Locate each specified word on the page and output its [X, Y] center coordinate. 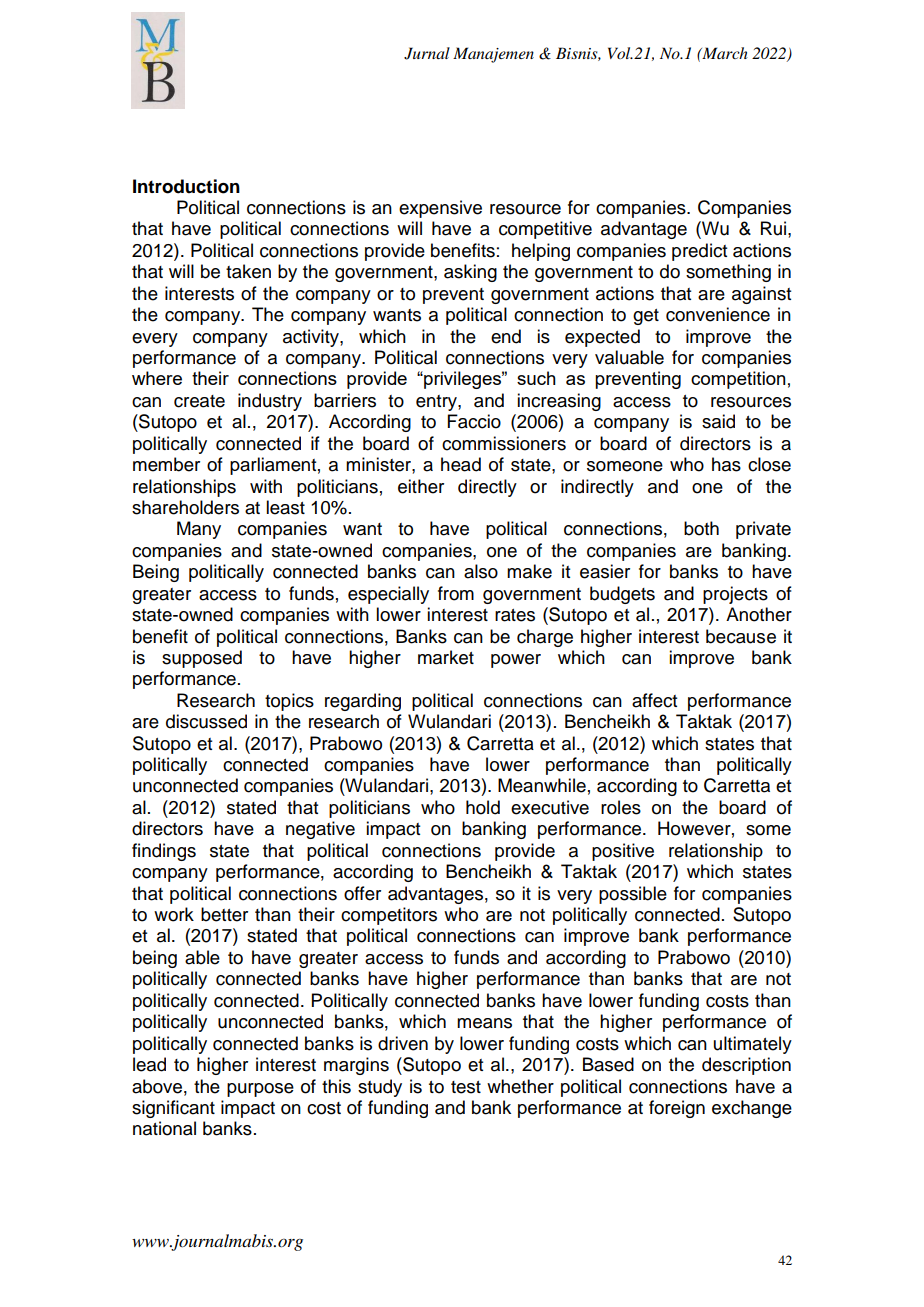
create [199, 401]
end [506, 336]
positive [623, 852]
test [466, 1087]
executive [550, 807]
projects [735, 595]
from [456, 593]
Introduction [186, 186]
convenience [718, 314]
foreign [677, 1109]
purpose [260, 1090]
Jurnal [427, 53]
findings [164, 852]
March [724, 53]
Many [199, 530]
